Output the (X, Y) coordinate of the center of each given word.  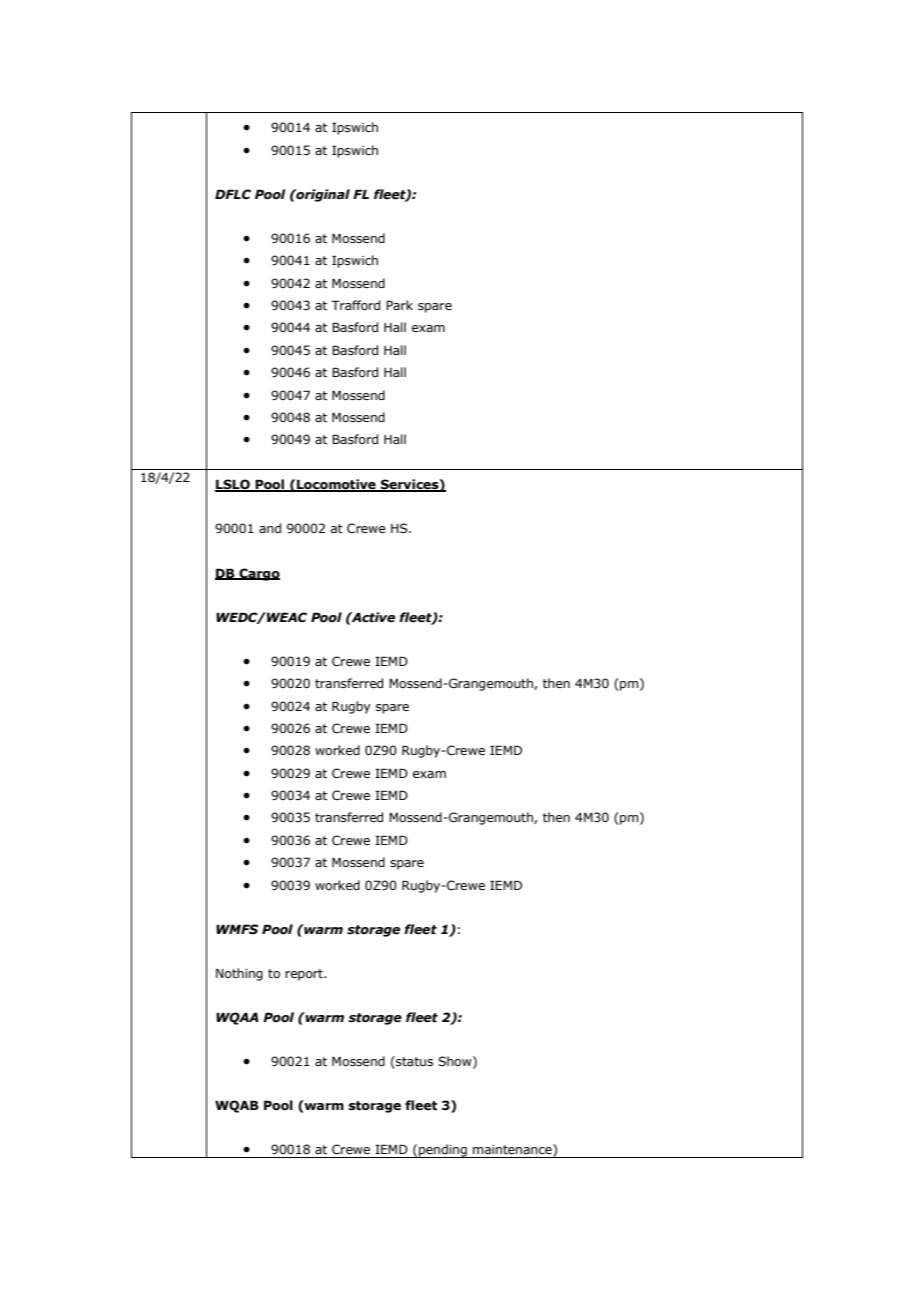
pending (443, 1151)
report (305, 975)
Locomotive (336, 485)
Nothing (239, 974)
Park (399, 305)
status (413, 1062)
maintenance (513, 1150)
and (270, 528)
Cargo (258, 574)
